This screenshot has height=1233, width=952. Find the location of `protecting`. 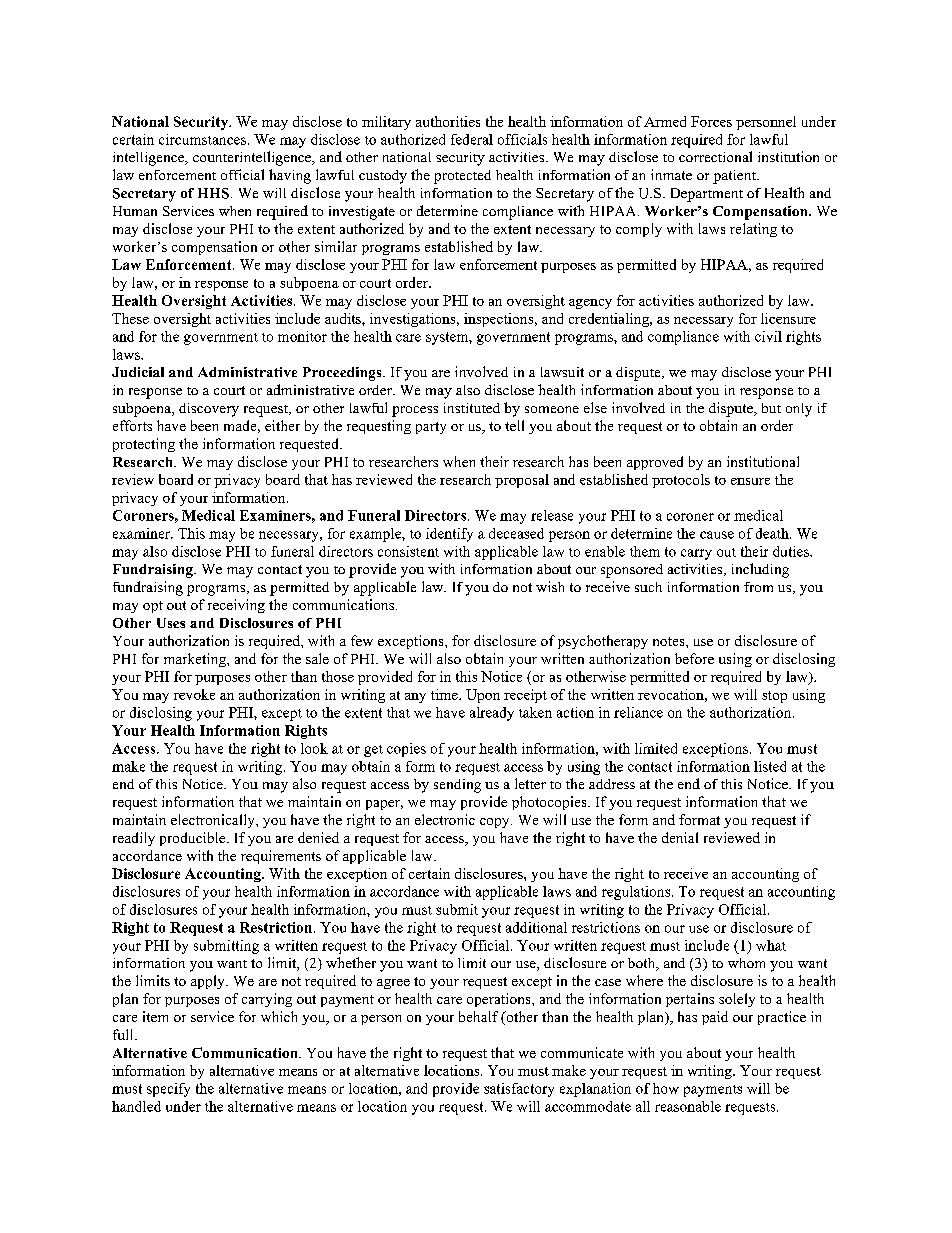

protecting is located at coordinates (144, 445).
